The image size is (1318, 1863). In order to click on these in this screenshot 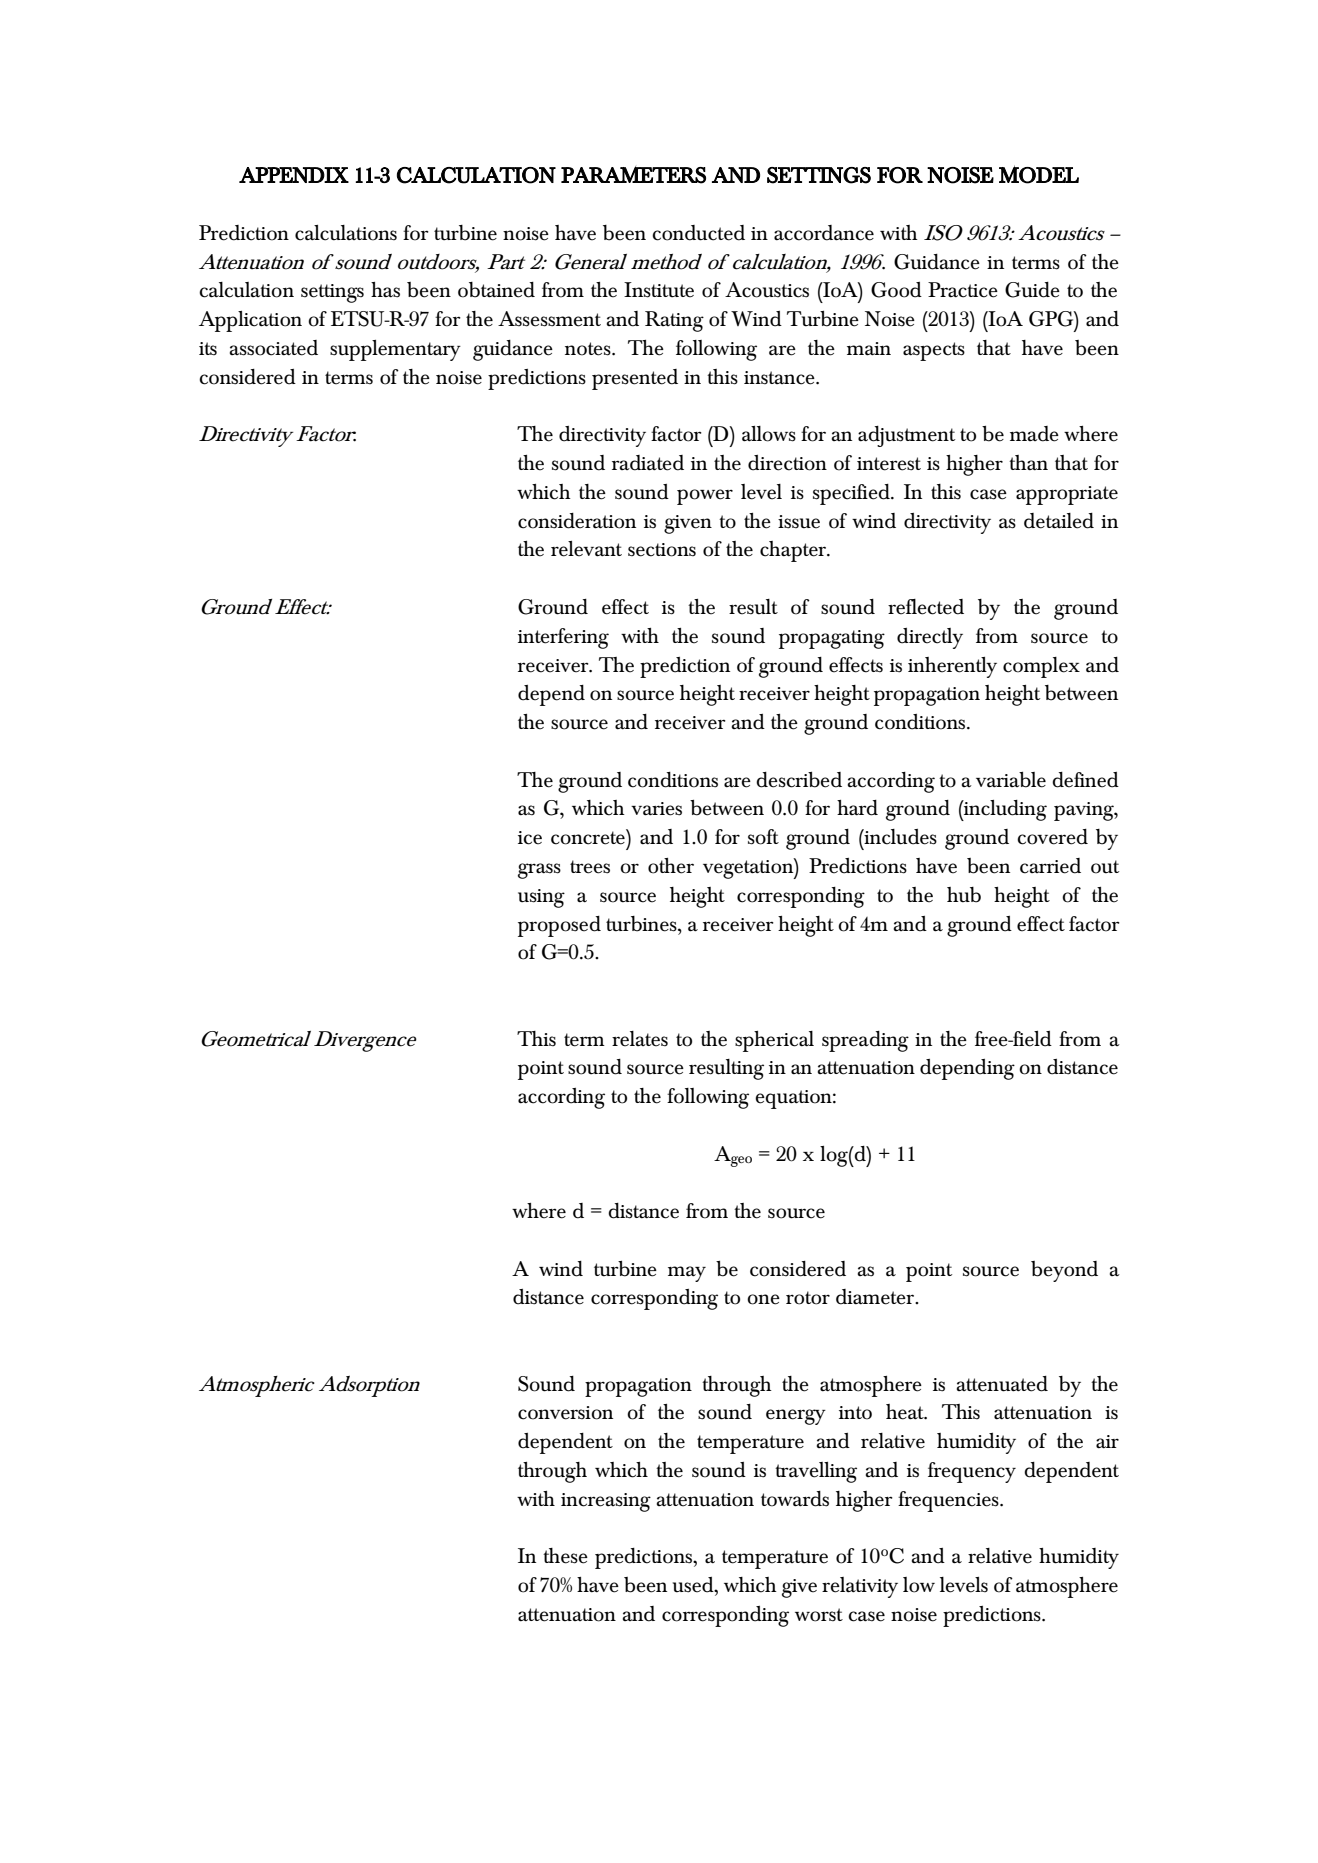, I will do `click(565, 1556)`.
